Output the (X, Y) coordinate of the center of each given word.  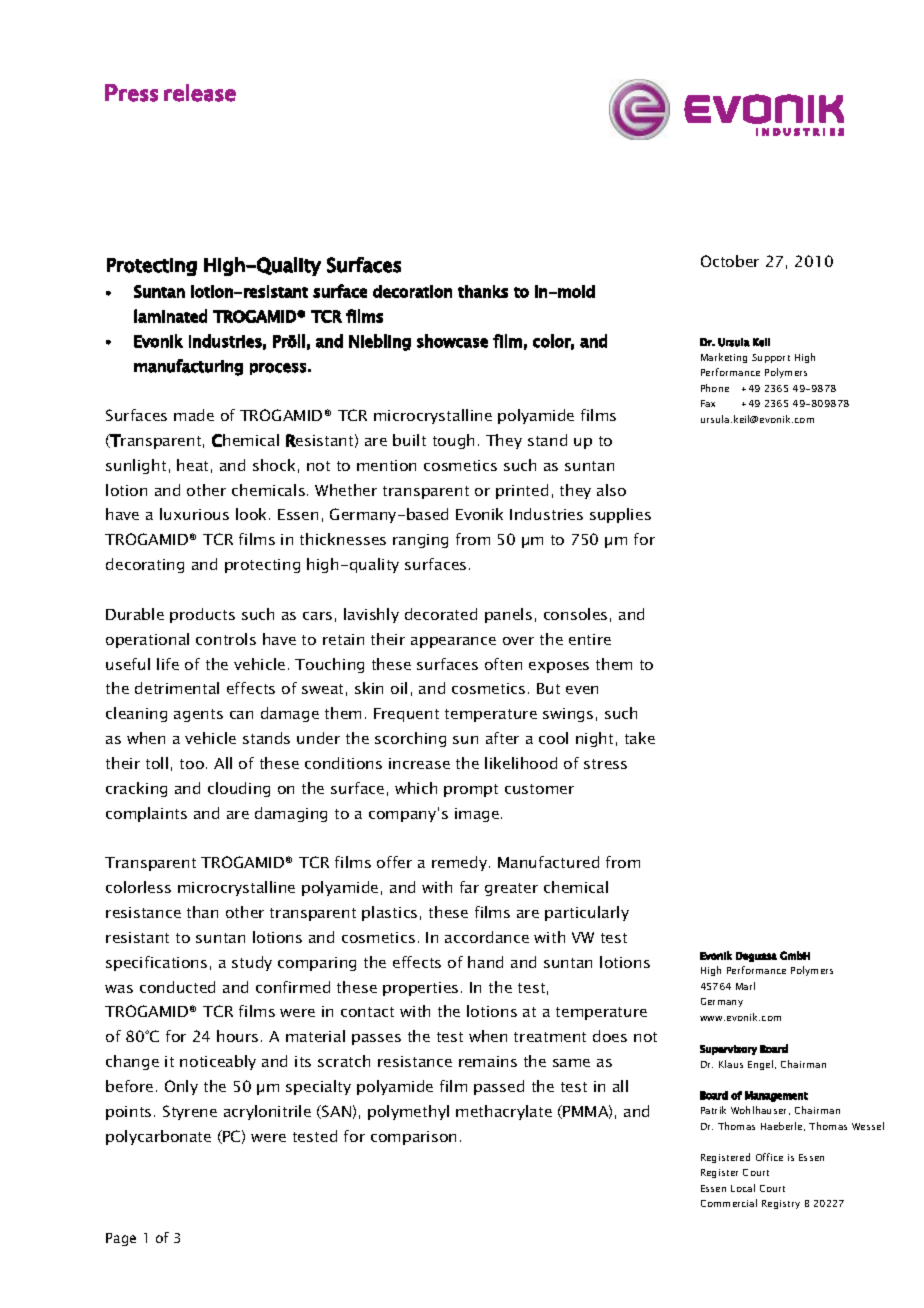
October (730, 261)
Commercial (729, 1203)
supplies (620, 515)
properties (420, 989)
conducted (177, 987)
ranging (420, 541)
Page (121, 1239)
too (192, 764)
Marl (745, 986)
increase (419, 763)
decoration (412, 291)
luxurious (194, 514)
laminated (170, 316)
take (640, 738)
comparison (413, 1138)
